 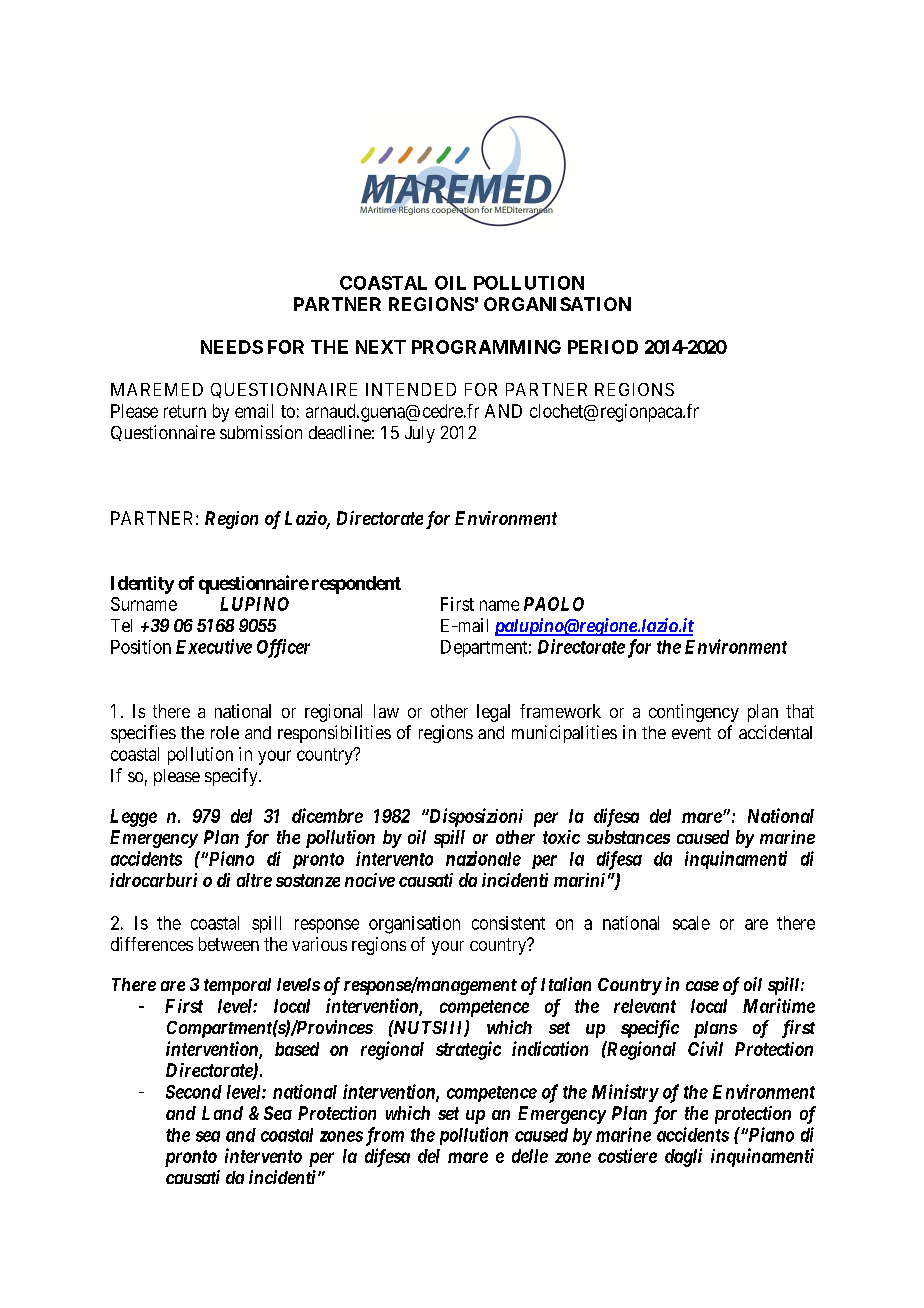 I want to click on nazionale, so click(x=483, y=858).
